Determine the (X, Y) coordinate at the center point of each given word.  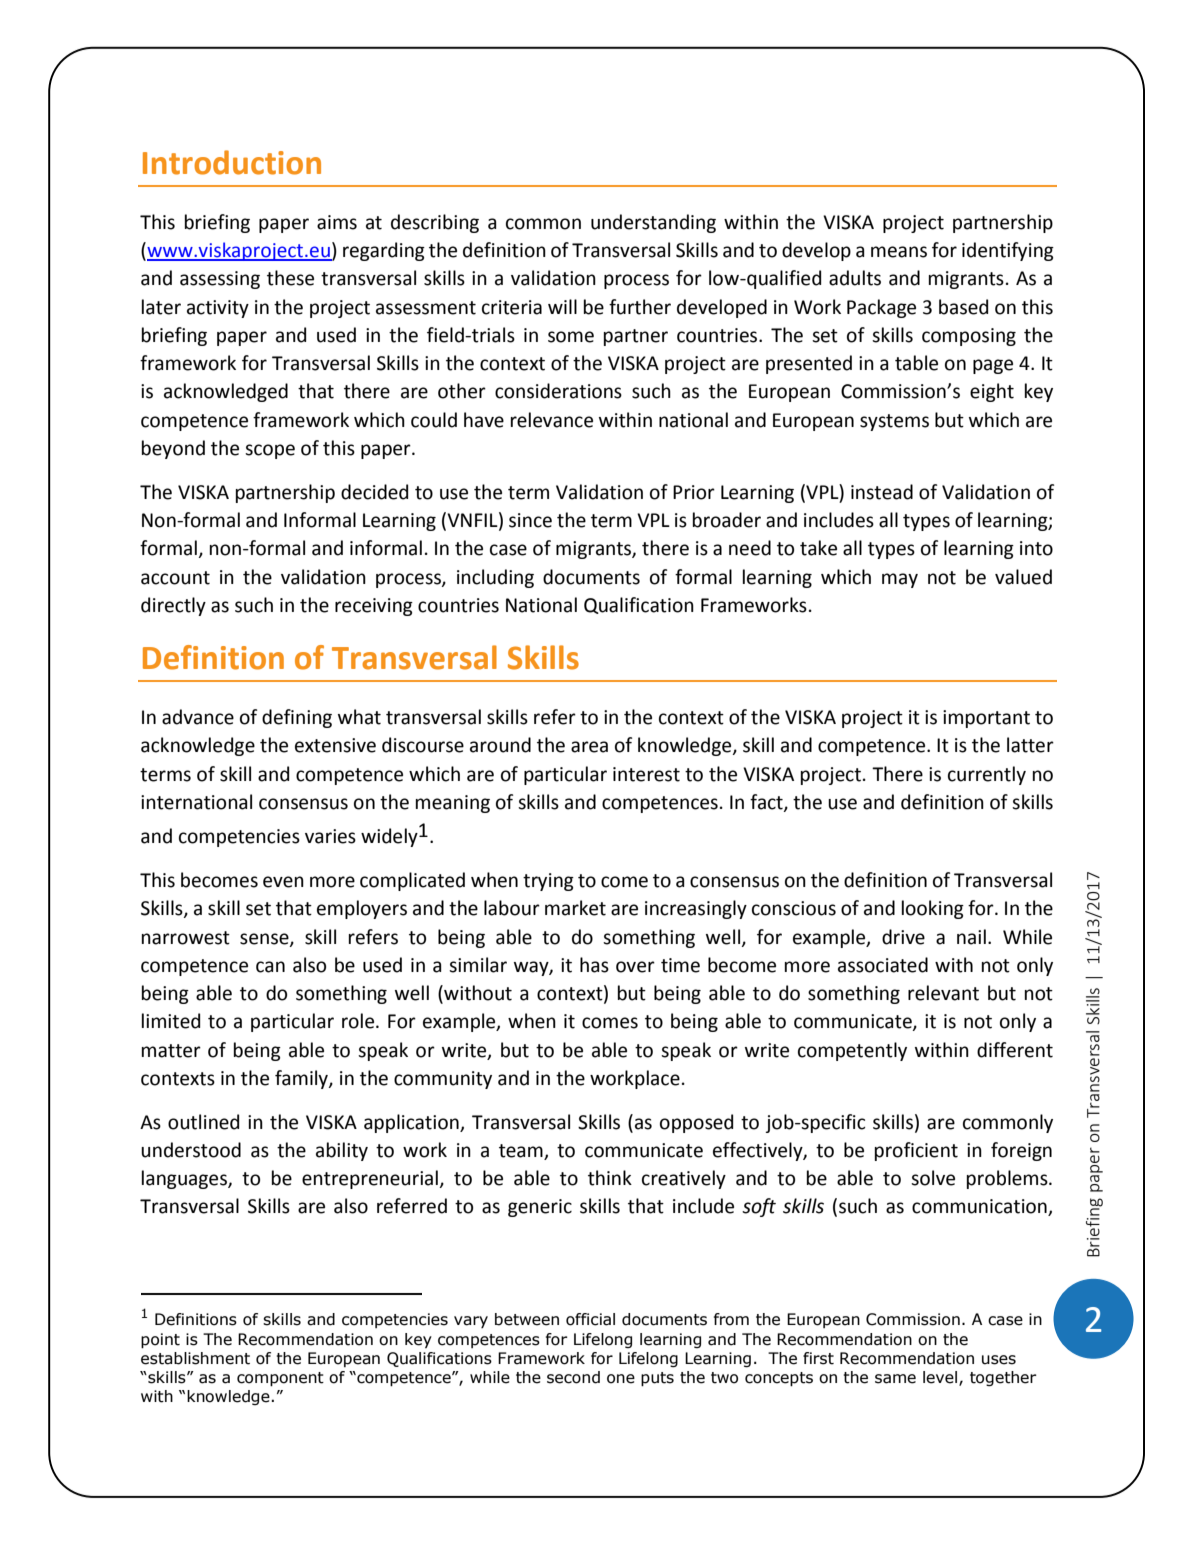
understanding (653, 223)
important (986, 719)
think (610, 1178)
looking (933, 909)
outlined (203, 1122)
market (575, 908)
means (899, 252)
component (280, 1379)
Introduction (232, 162)
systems (894, 422)
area (589, 747)
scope (270, 451)
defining (297, 718)
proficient (916, 1151)
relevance (552, 420)
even (283, 882)
